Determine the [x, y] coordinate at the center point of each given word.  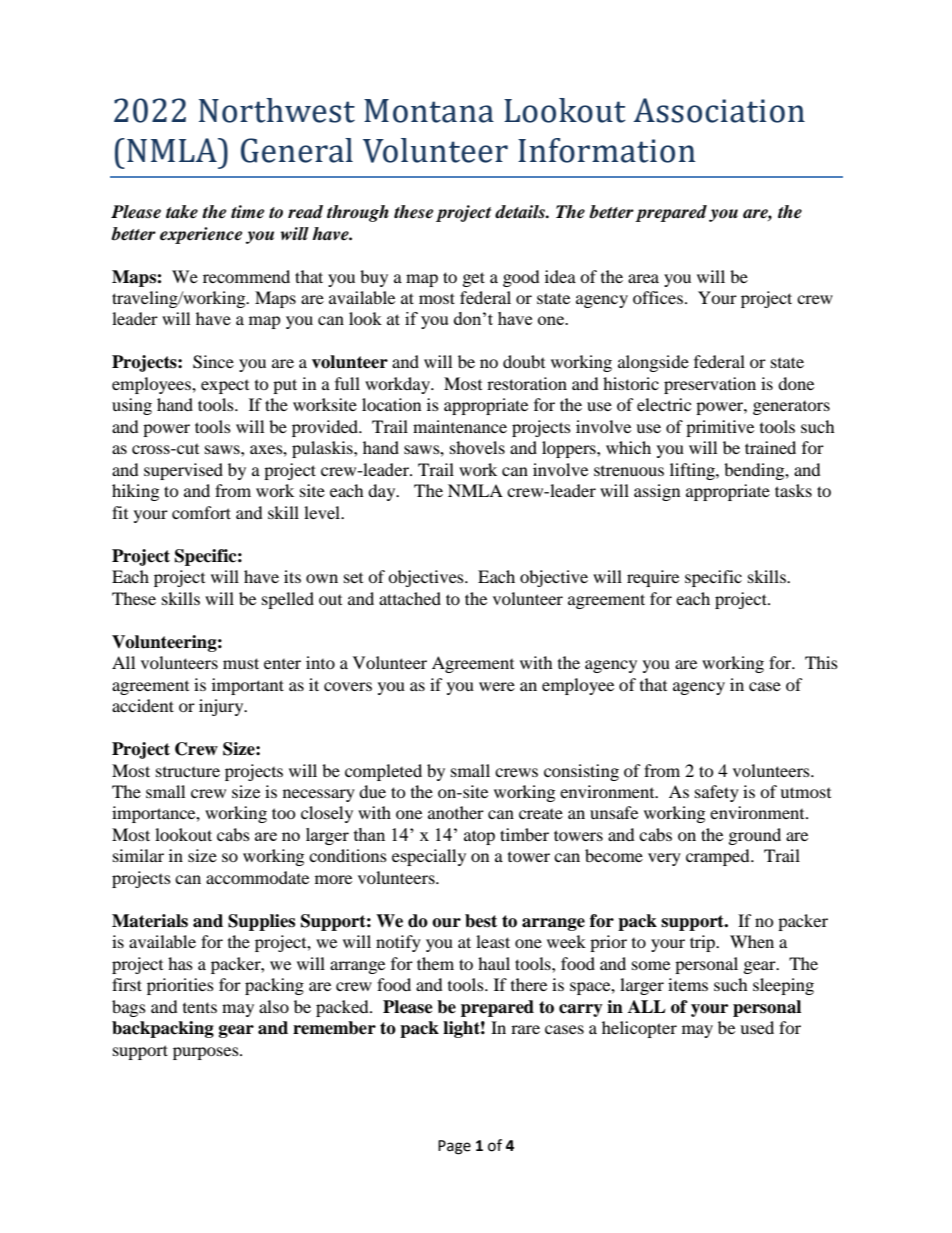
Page [454, 1147]
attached [410, 598]
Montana [429, 111]
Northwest [277, 110]
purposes [207, 1053]
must [241, 663]
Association [719, 110]
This [821, 662]
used [757, 1027]
